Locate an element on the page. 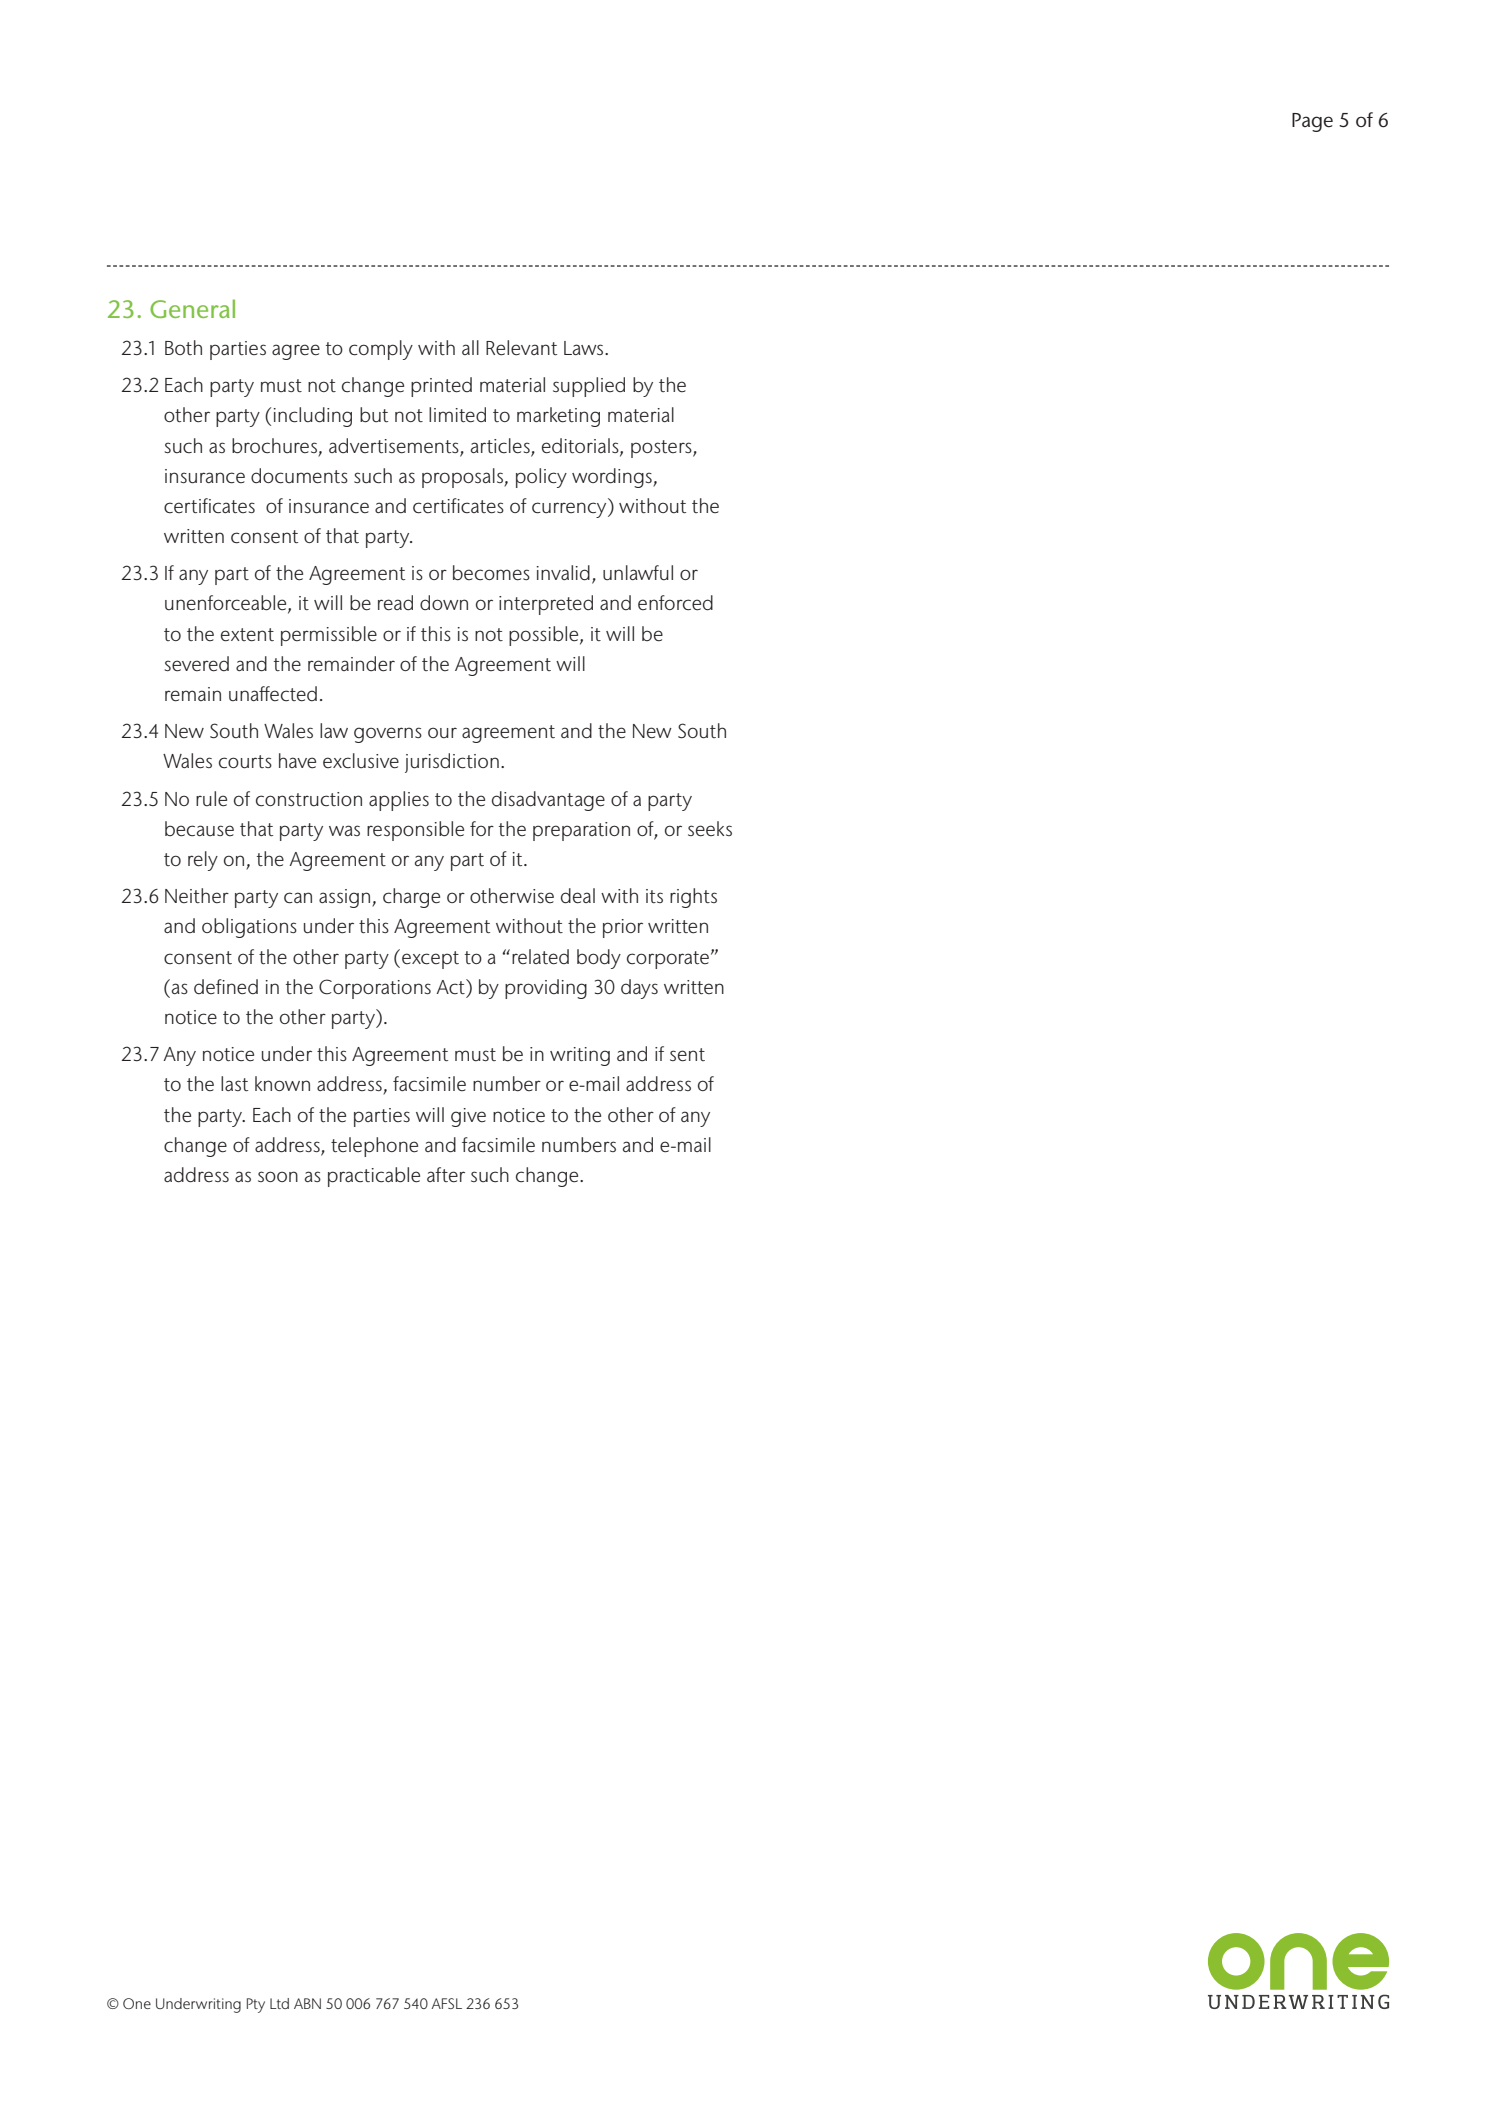 This document has width=1496, height=2116. days is located at coordinates (639, 989).
